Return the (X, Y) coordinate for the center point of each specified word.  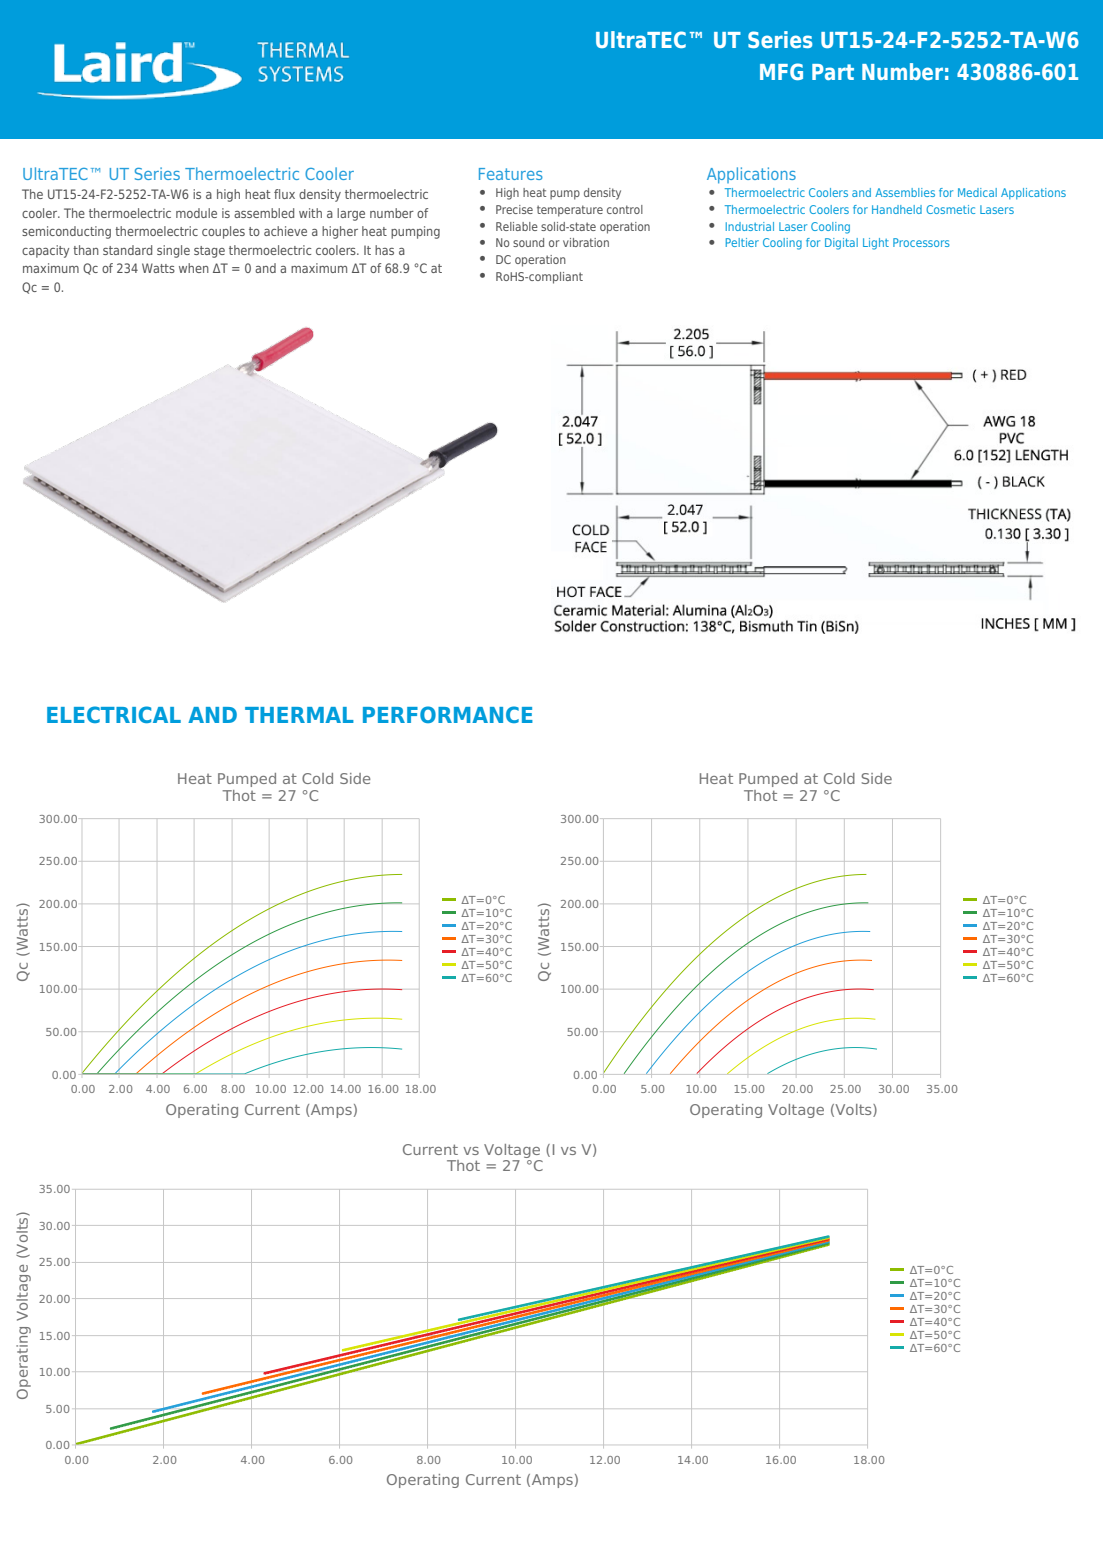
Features (511, 174)
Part (833, 72)
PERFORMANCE (448, 714)
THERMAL (299, 715)
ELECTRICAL (114, 714)
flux (284, 194)
